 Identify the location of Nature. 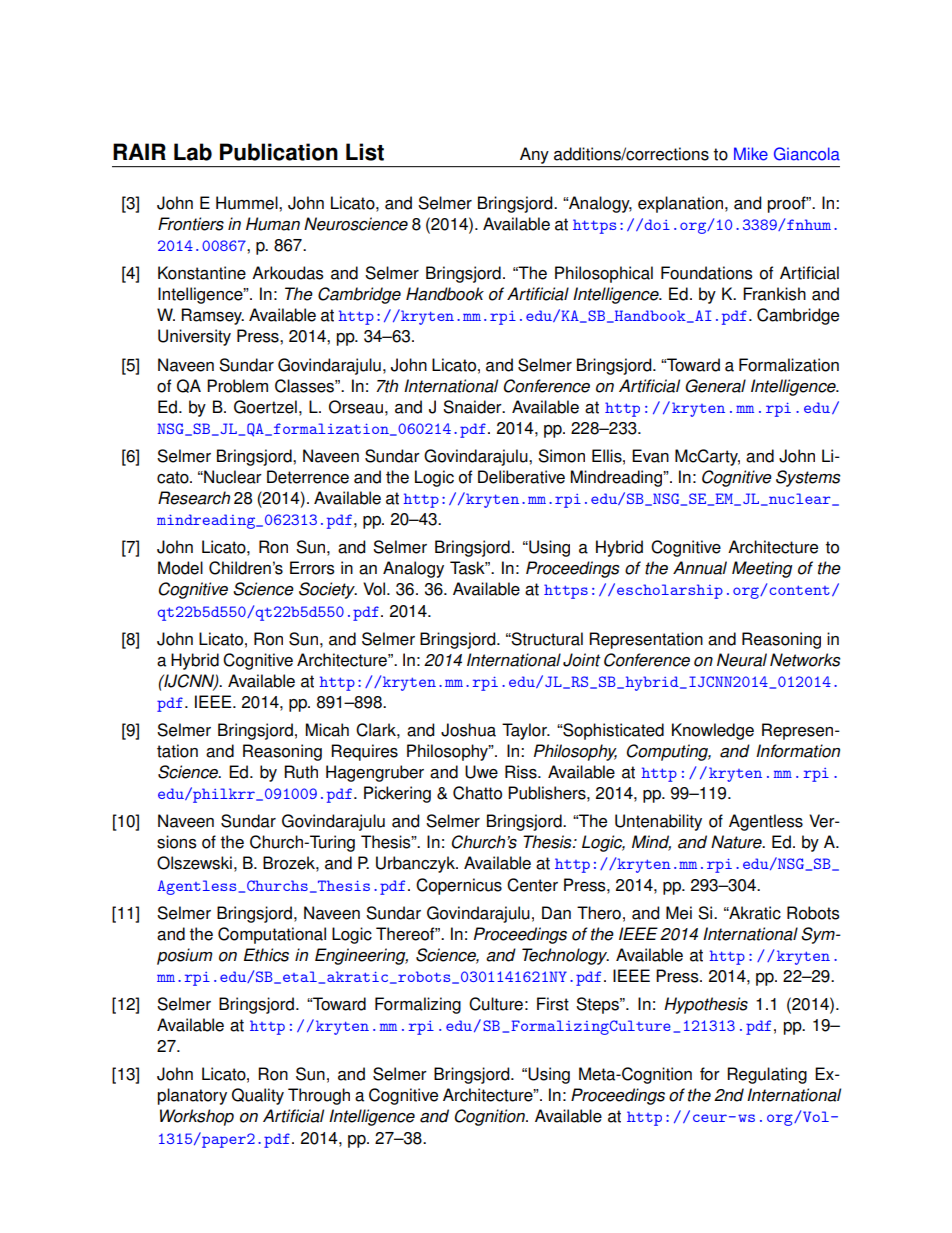
(737, 842).
